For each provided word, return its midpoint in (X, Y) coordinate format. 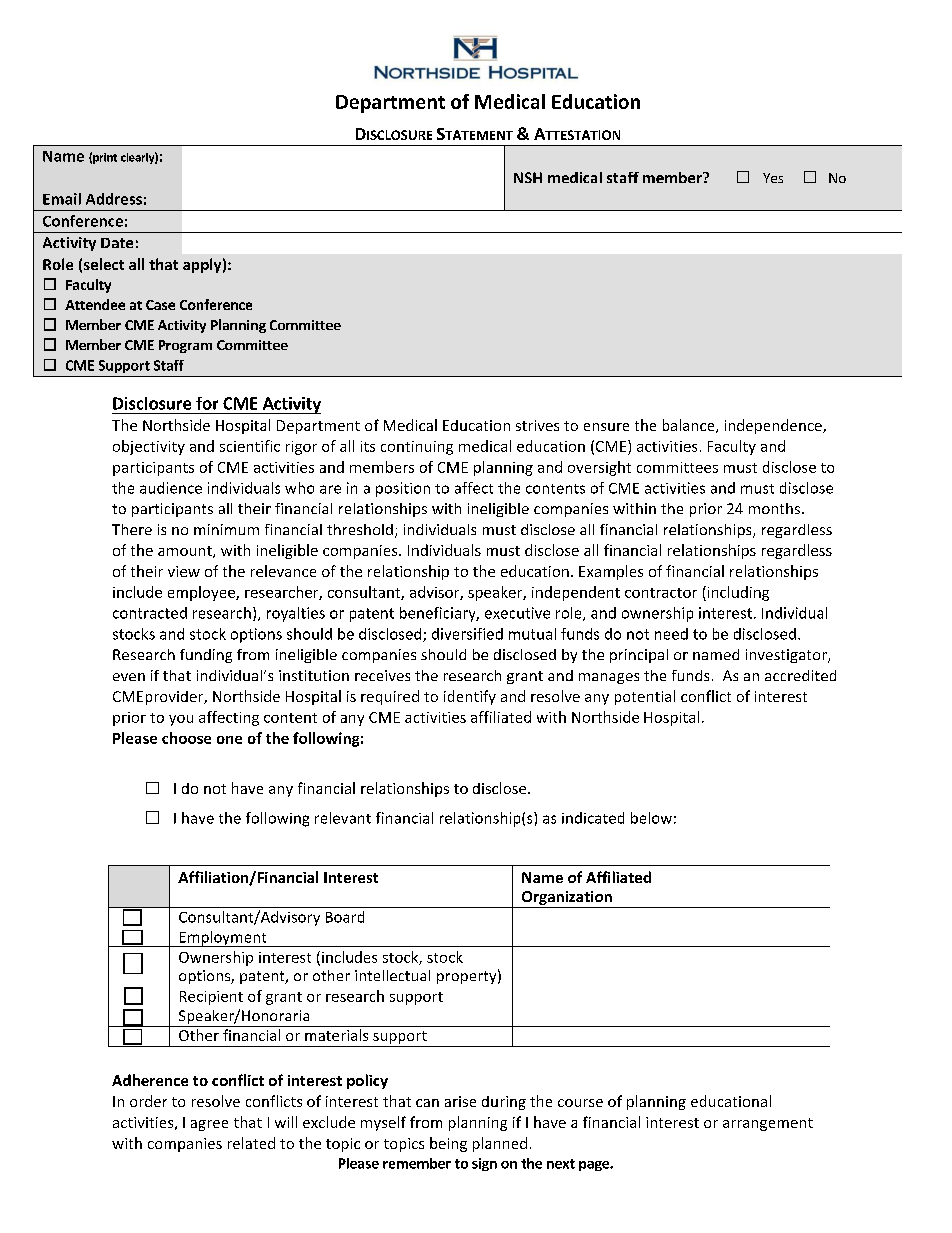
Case (160, 305)
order (148, 1101)
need (671, 634)
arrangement (768, 1124)
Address (114, 199)
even (129, 677)
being (448, 1144)
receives (382, 675)
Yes (773, 178)
